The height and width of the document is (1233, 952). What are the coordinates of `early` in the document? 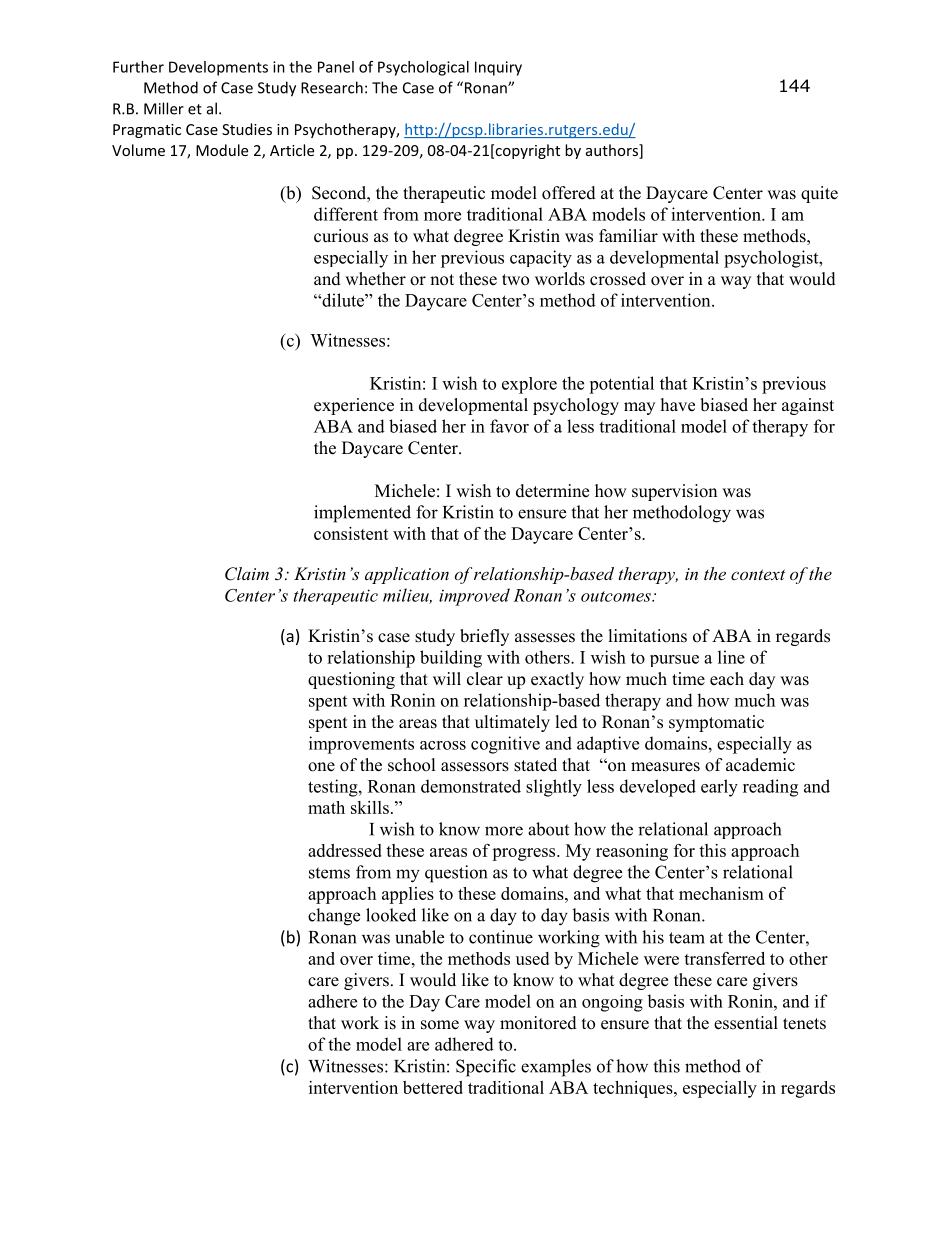 It's located at (719, 788).
